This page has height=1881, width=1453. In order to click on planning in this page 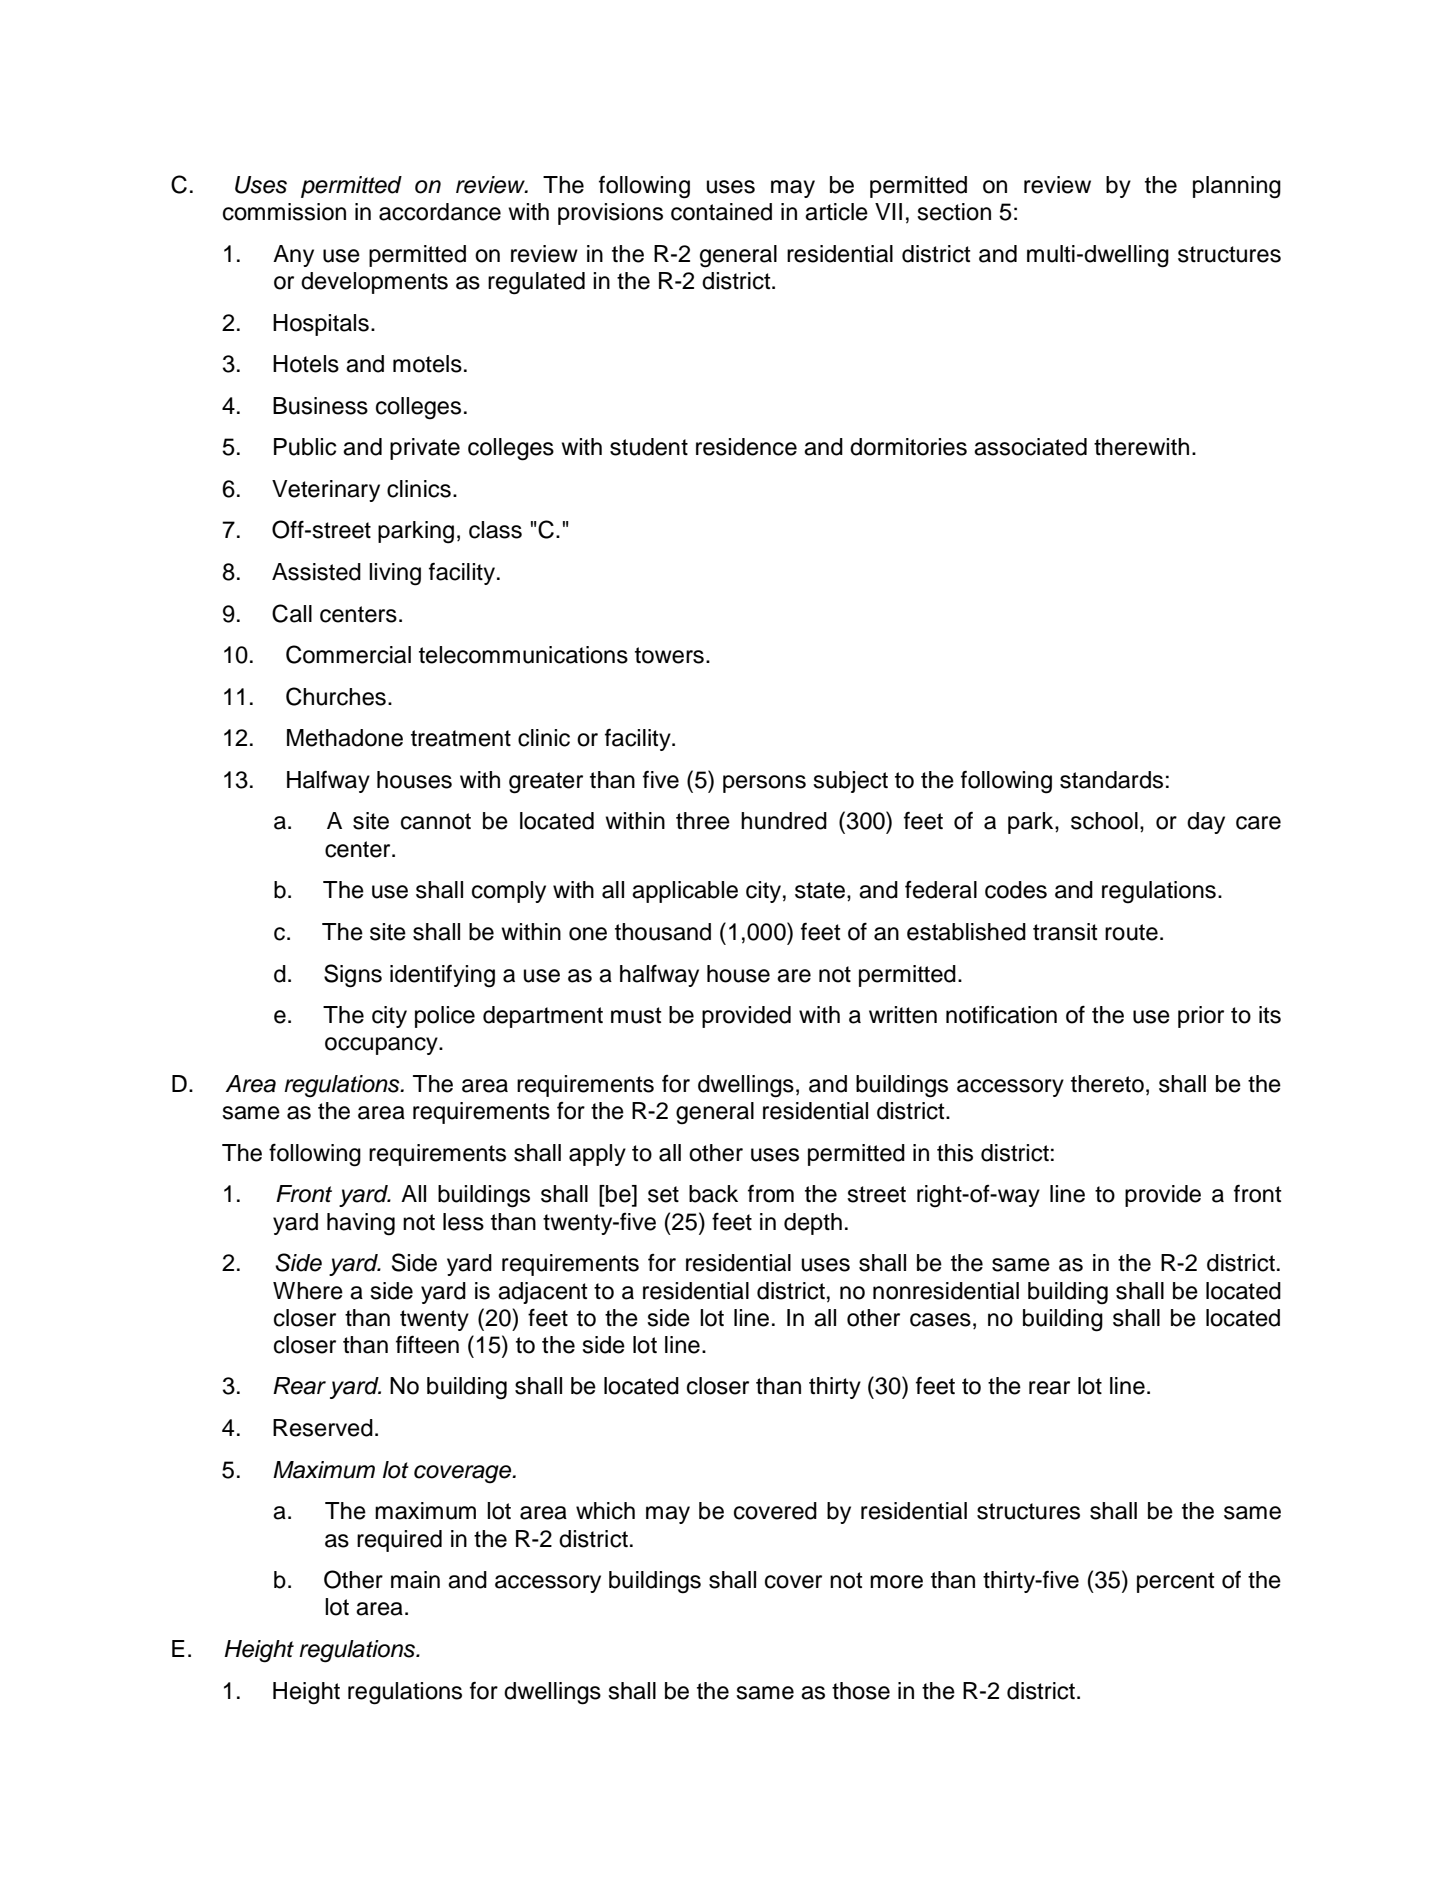, I will do `click(1237, 187)`.
